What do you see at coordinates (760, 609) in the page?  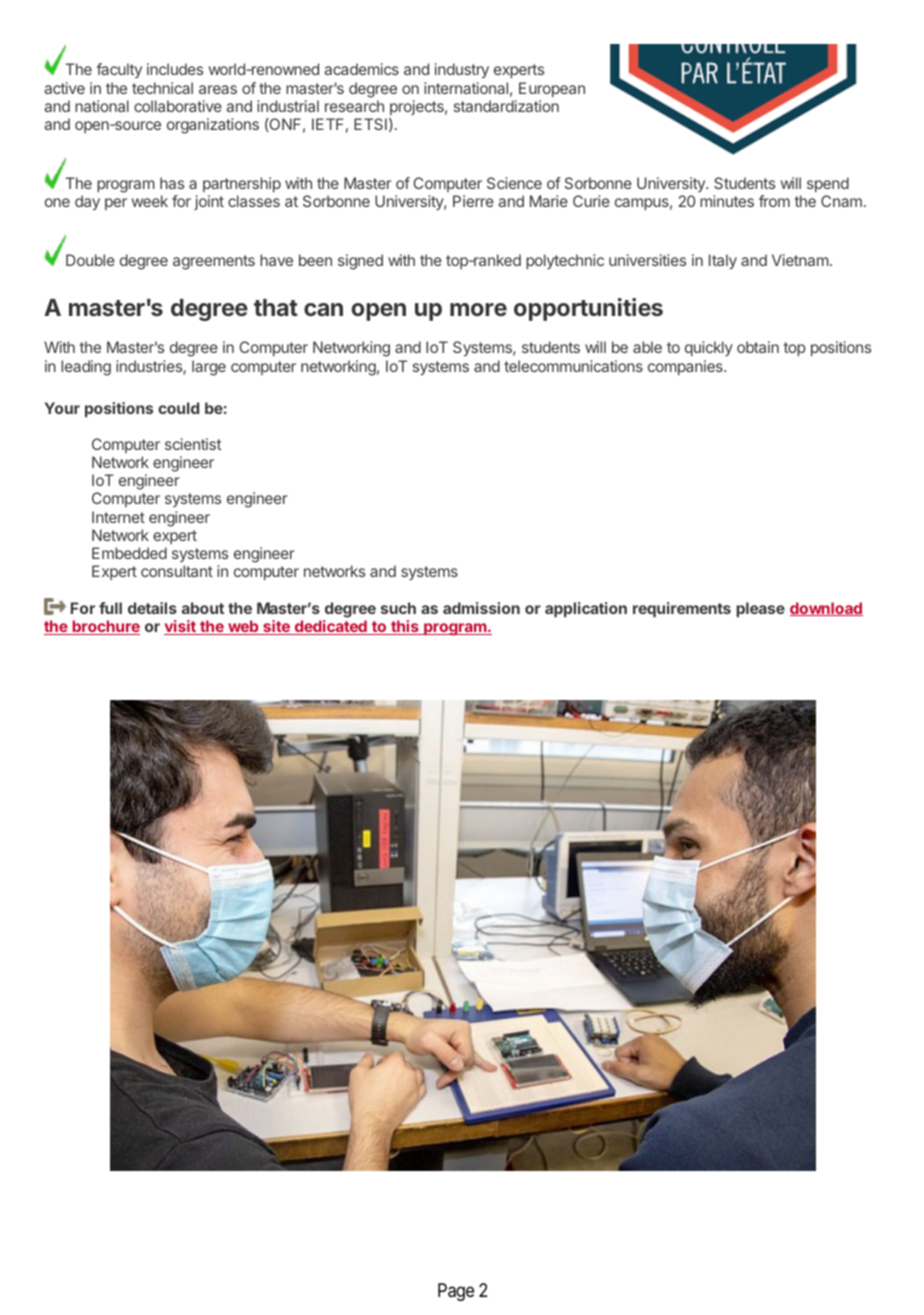 I see `please` at bounding box center [760, 609].
